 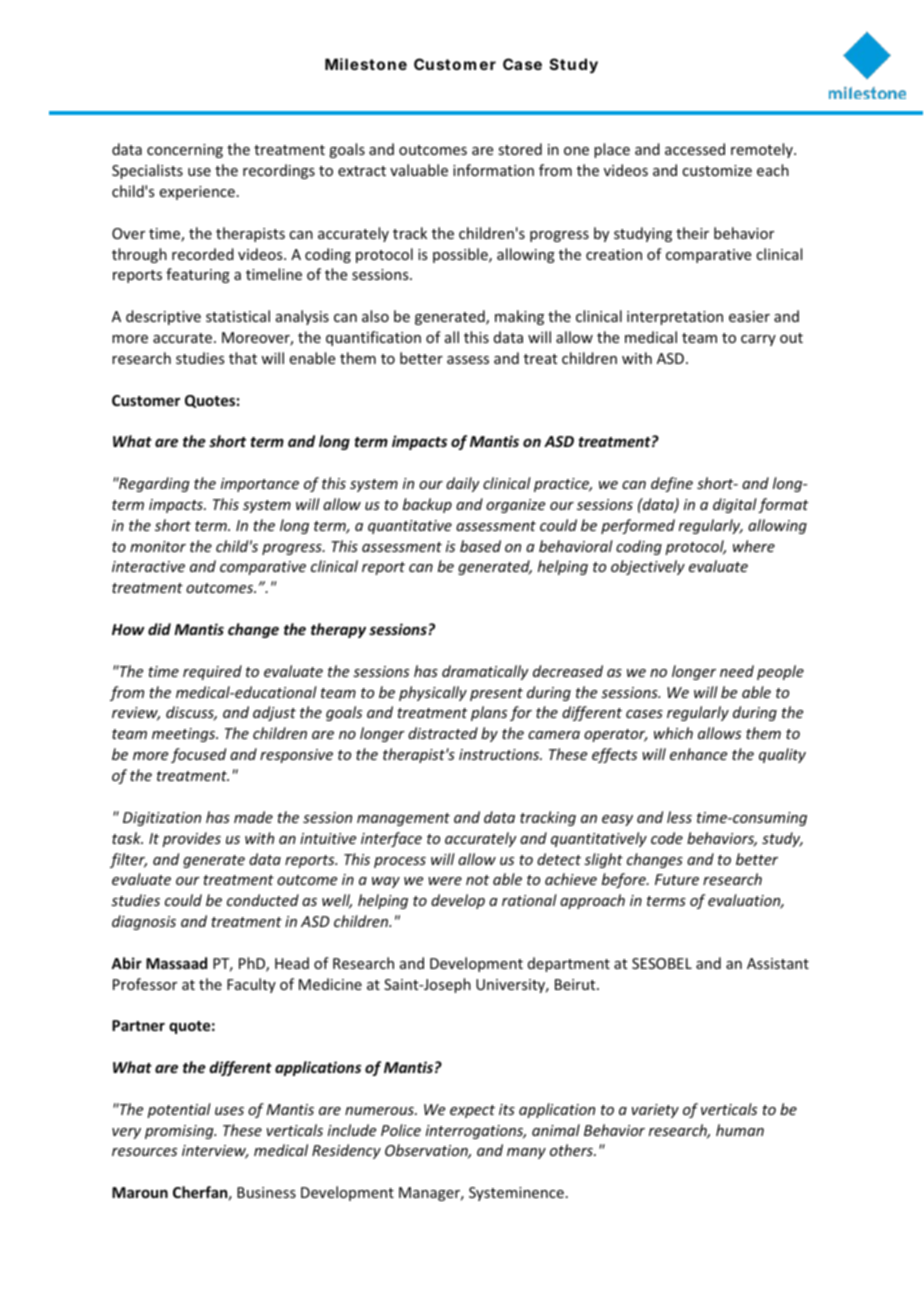 I want to click on enhance, so click(x=698, y=754).
